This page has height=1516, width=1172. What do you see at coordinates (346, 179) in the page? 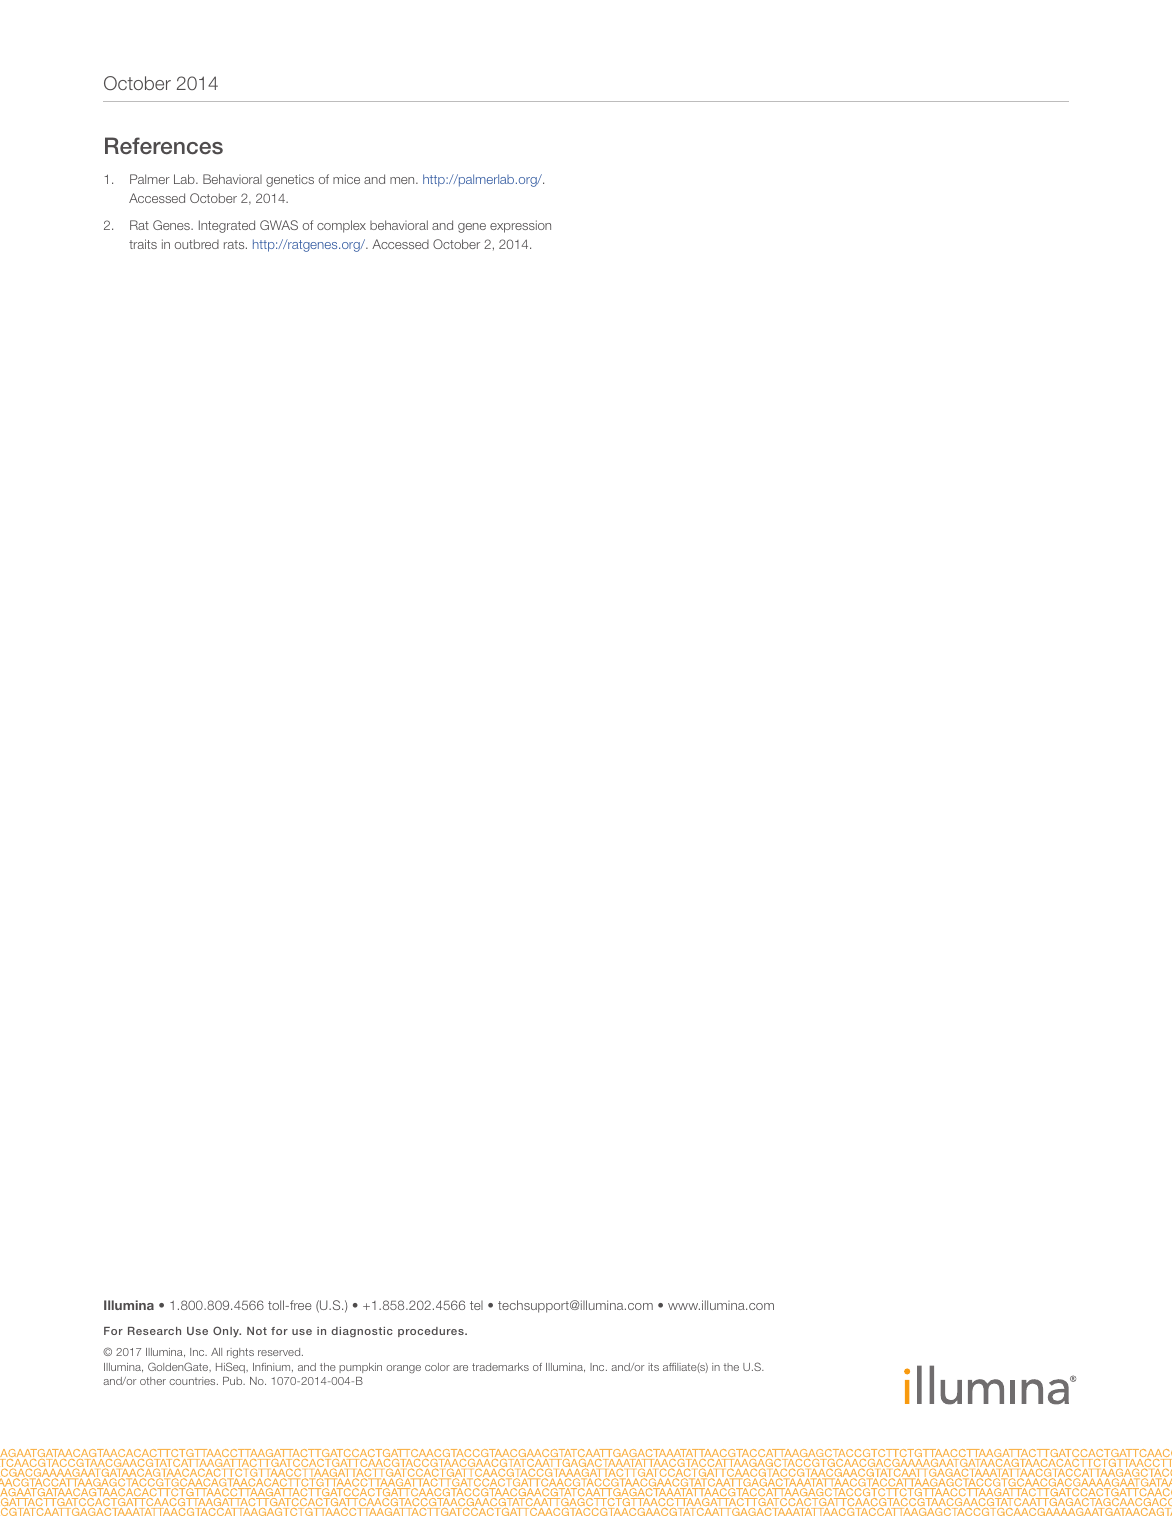
I see `mice` at bounding box center [346, 179].
